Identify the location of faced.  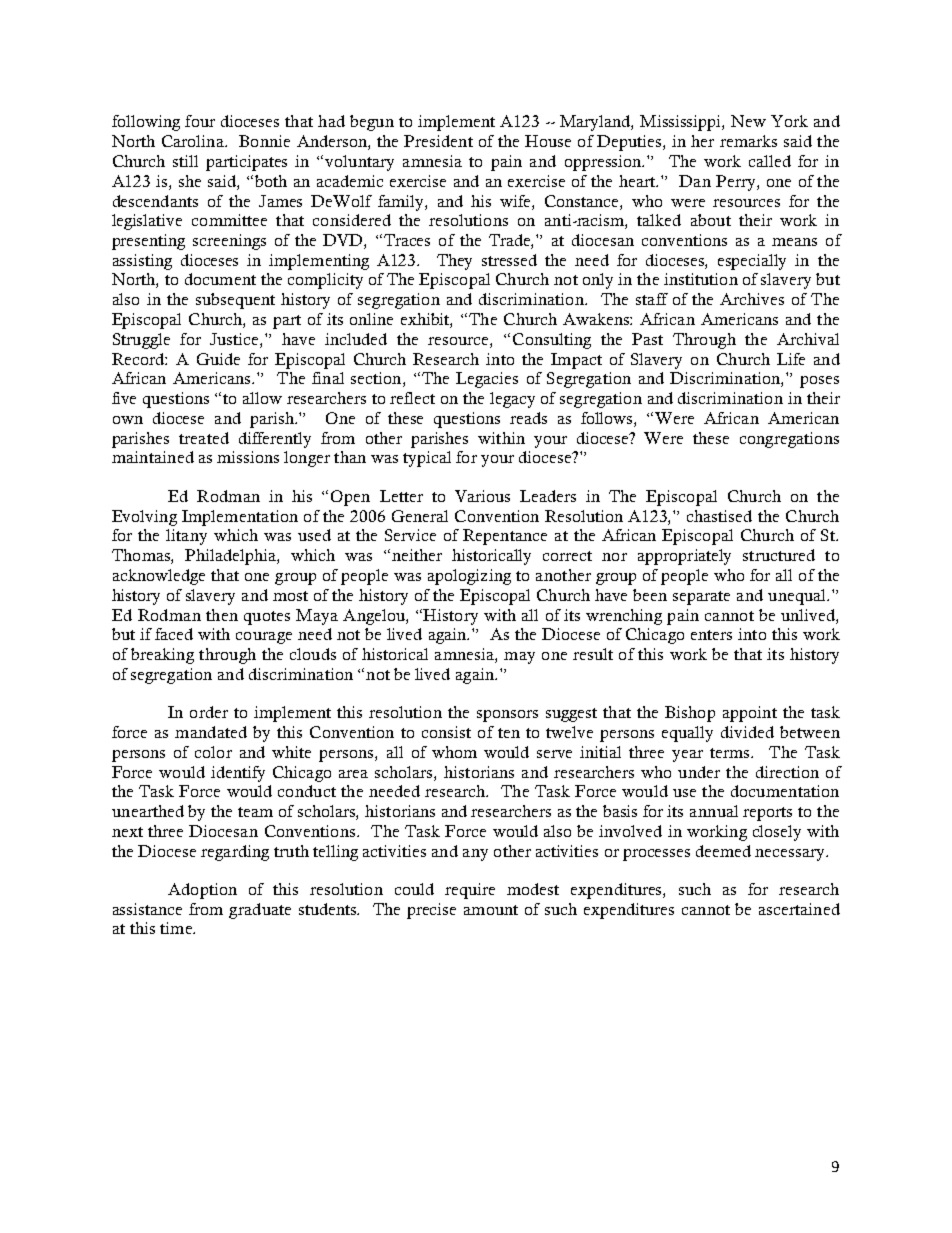
(174, 634).
